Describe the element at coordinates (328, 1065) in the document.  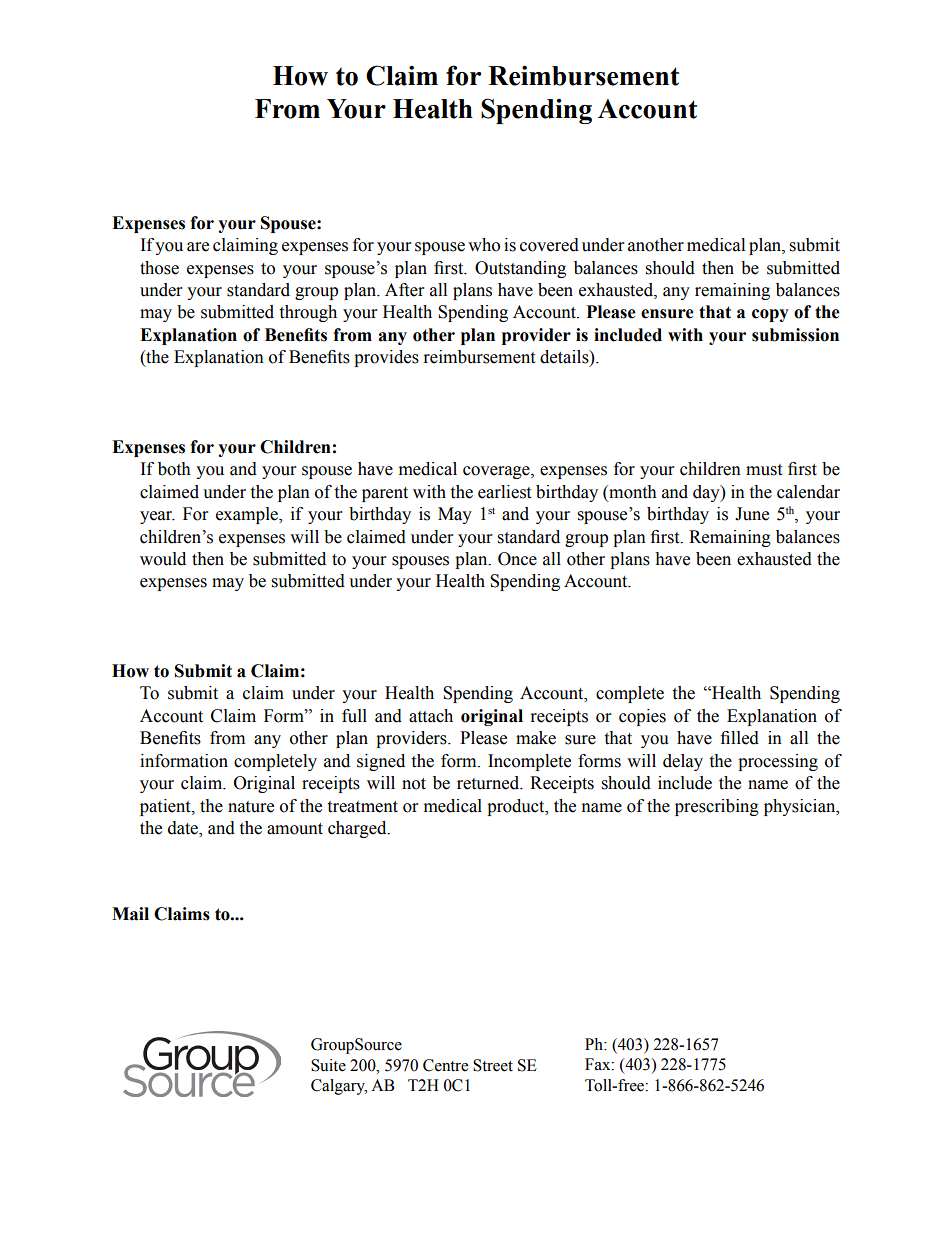
I see `Suite` at that location.
